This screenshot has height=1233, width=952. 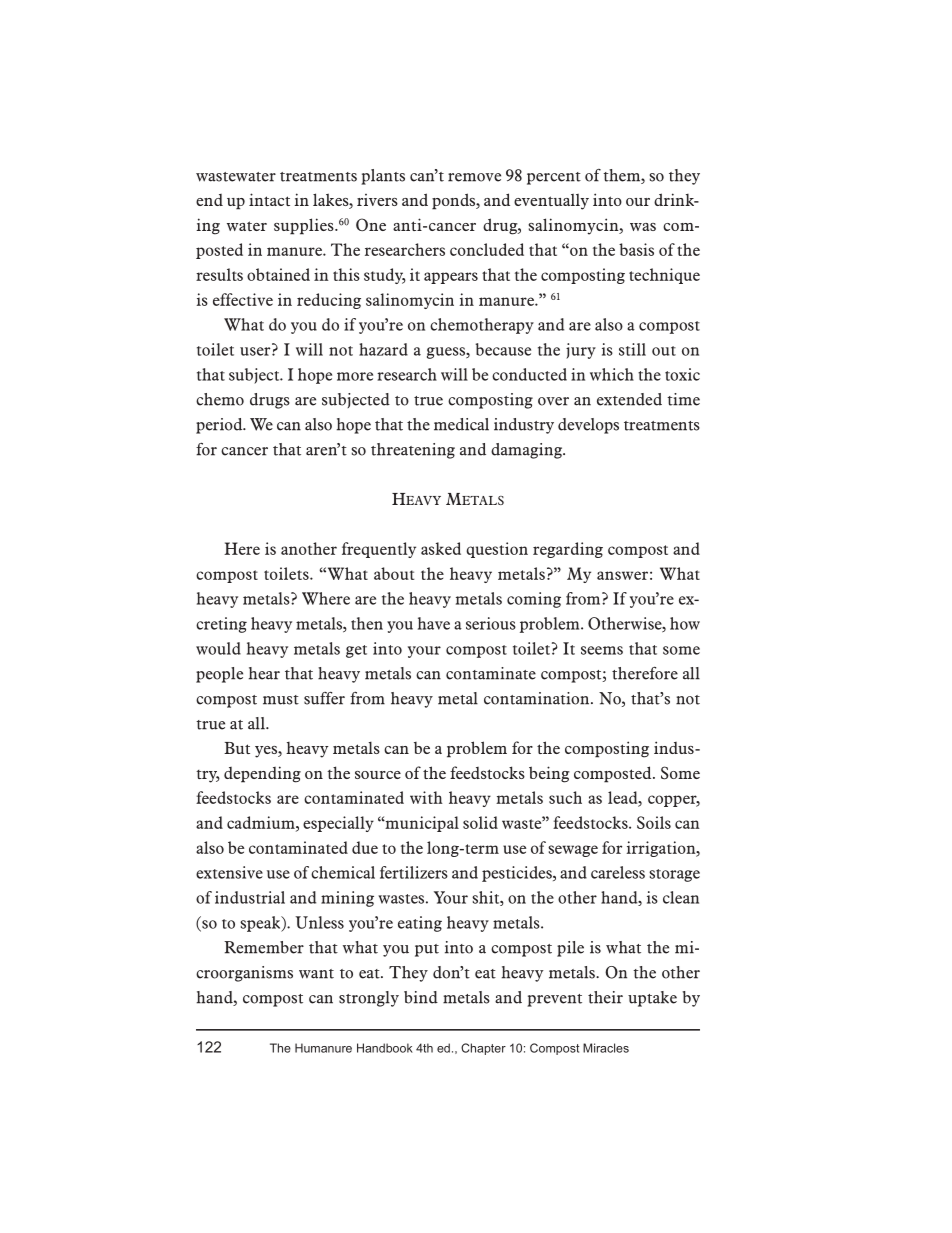 I want to click on answer, so click(x=622, y=575).
